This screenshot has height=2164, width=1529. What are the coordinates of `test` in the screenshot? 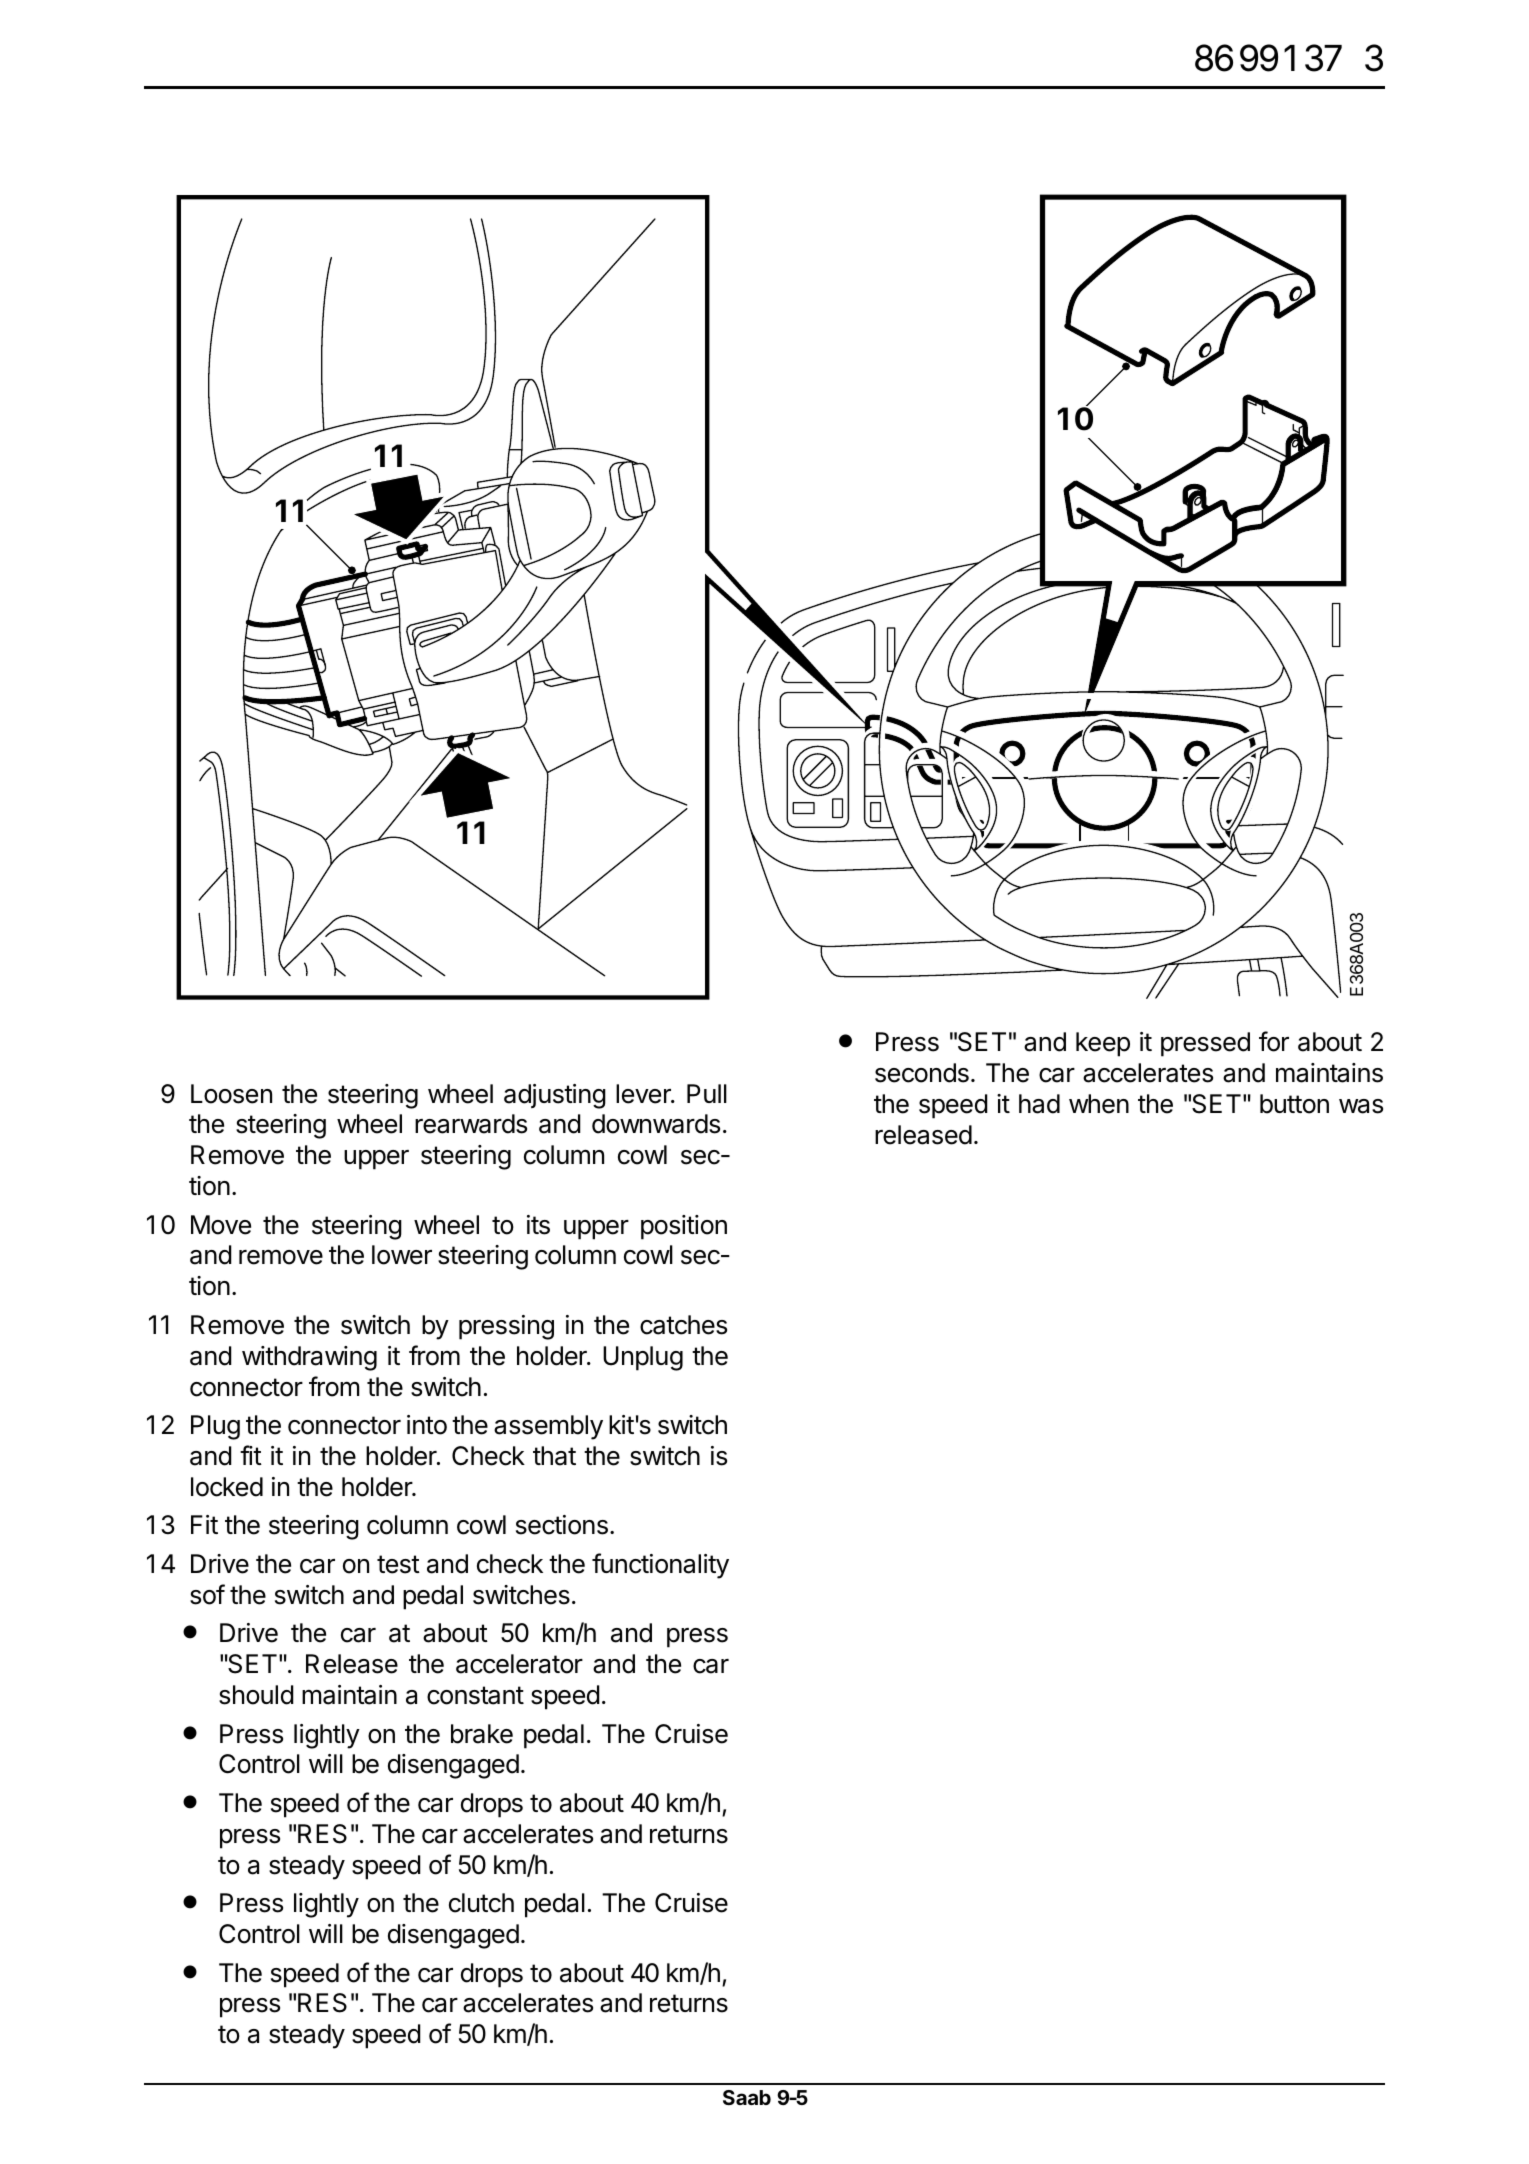 It's located at (398, 1564).
